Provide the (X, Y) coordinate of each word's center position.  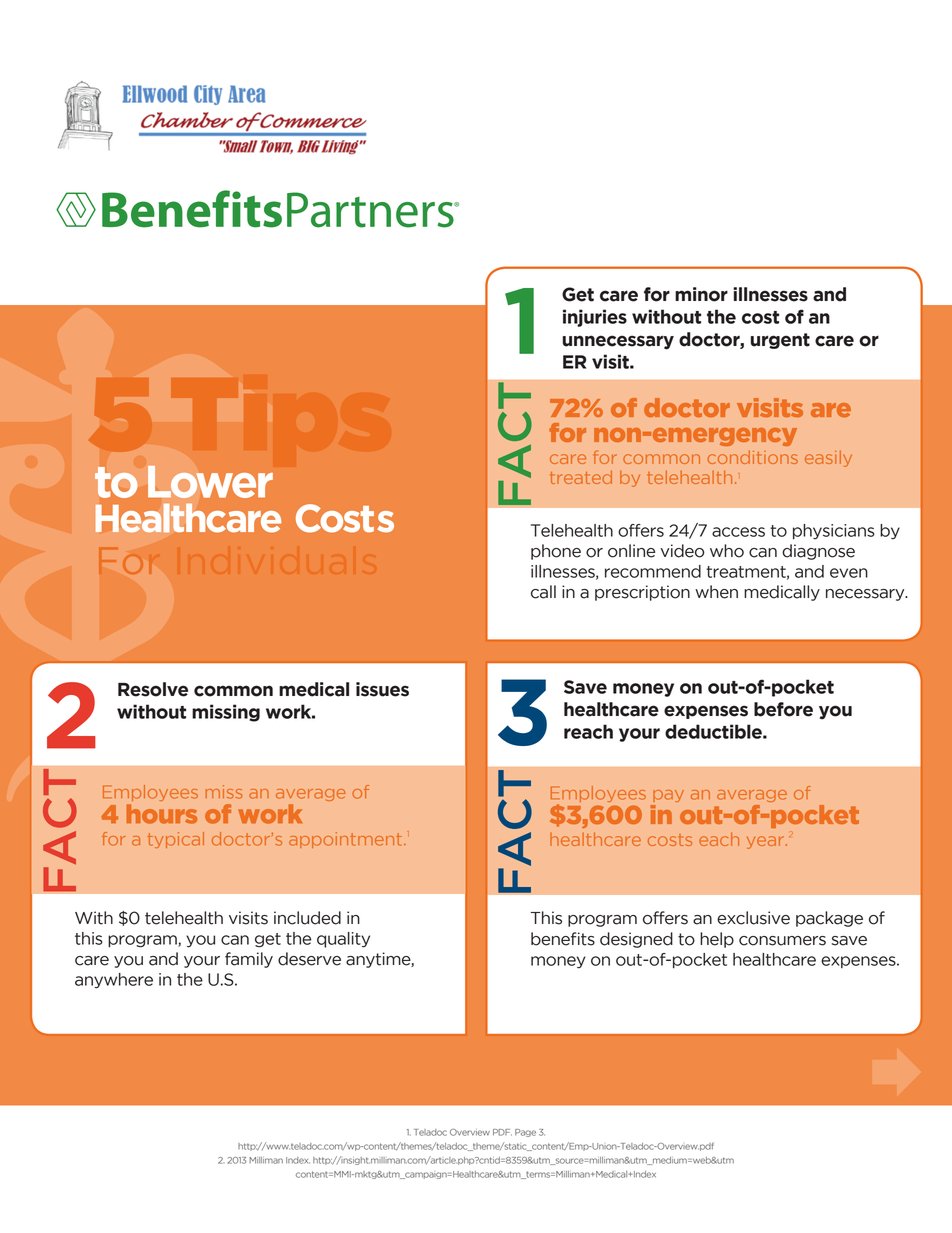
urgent (780, 341)
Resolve (153, 689)
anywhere (114, 981)
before (783, 709)
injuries (595, 318)
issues (382, 689)
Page (525, 1133)
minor (701, 294)
